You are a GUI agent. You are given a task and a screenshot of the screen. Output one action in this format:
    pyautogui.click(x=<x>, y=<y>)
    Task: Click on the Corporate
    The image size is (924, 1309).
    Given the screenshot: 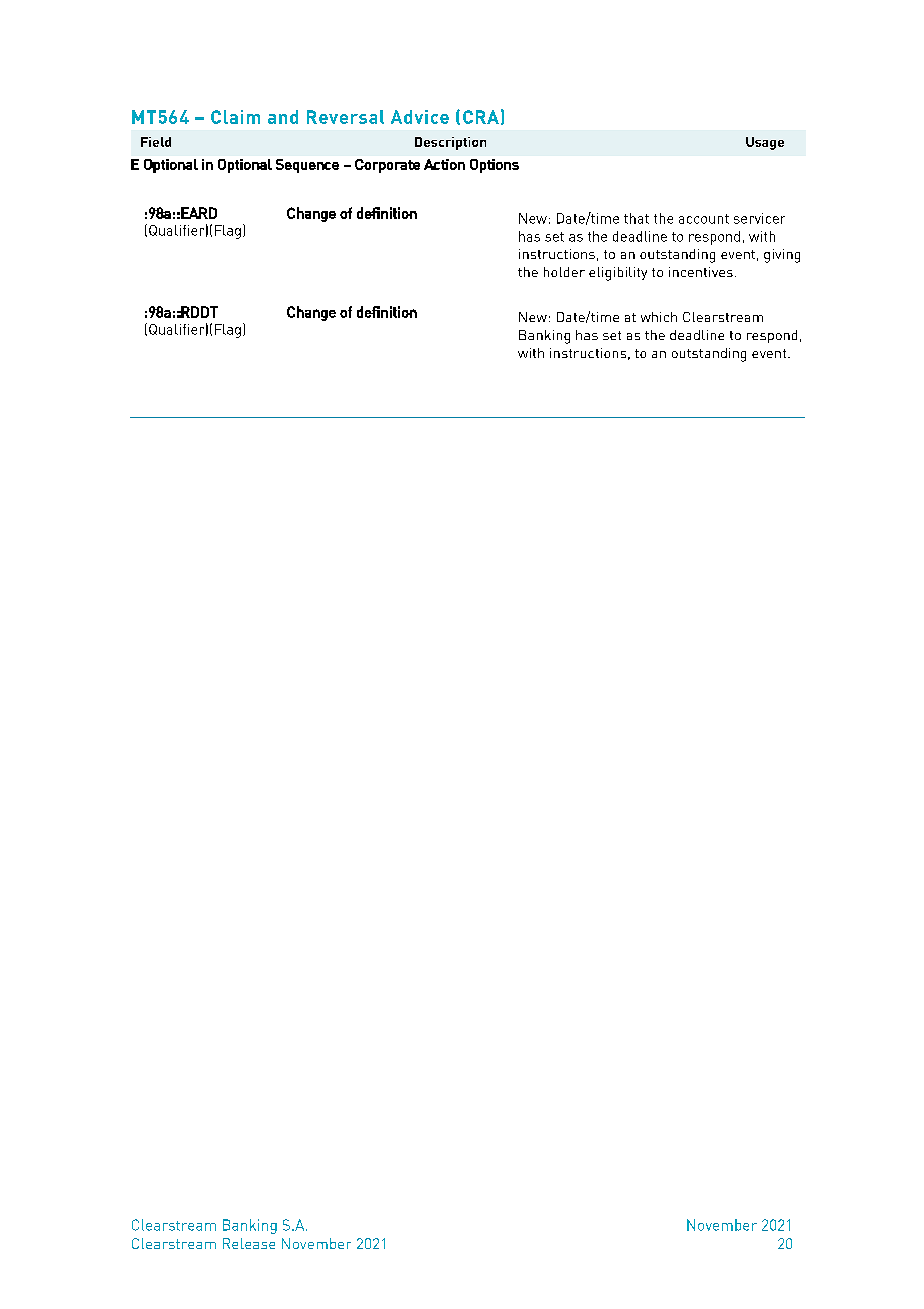 What is the action you would take?
    pyautogui.click(x=387, y=166)
